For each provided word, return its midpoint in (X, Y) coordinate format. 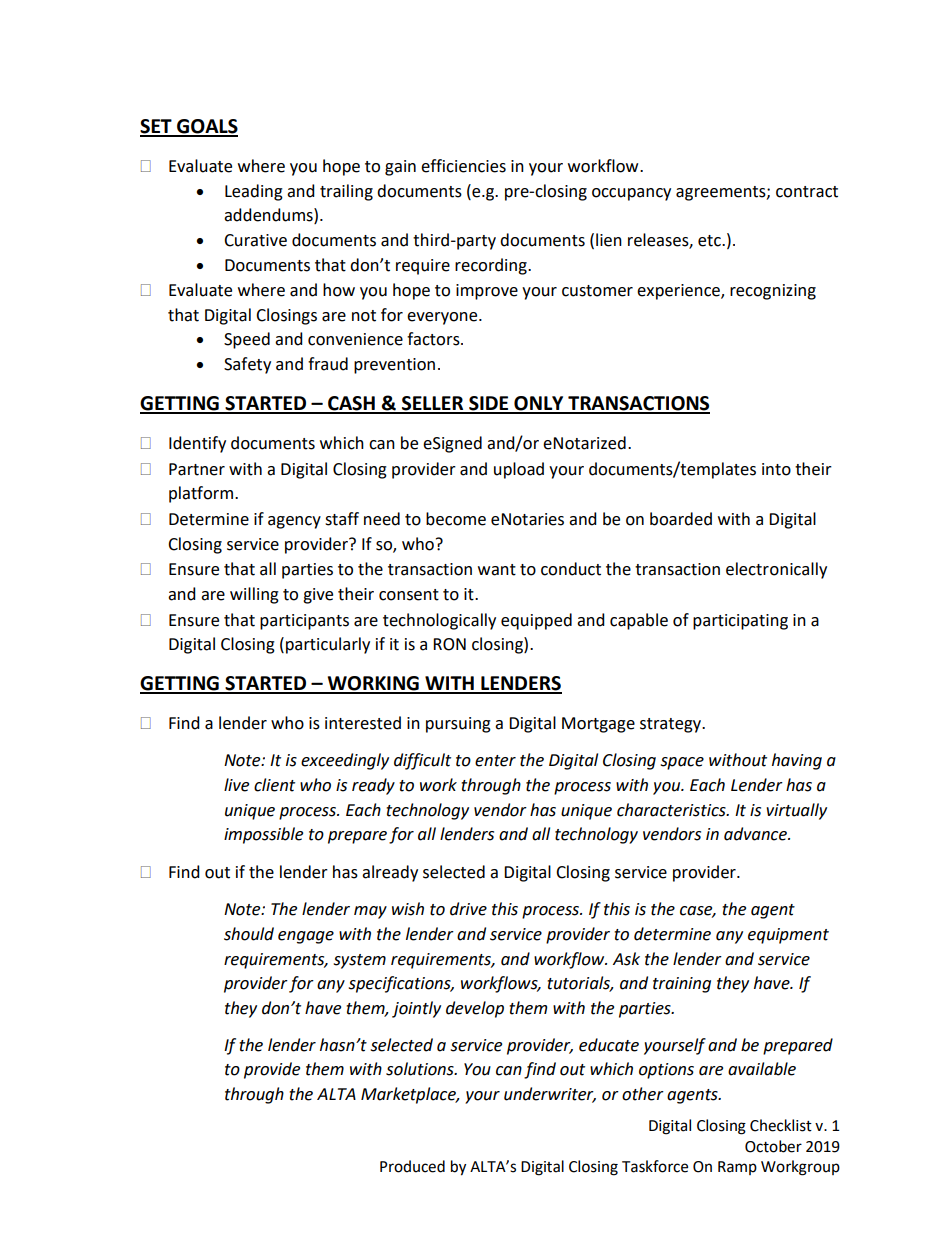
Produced (412, 1166)
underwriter (550, 1095)
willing (254, 595)
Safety (247, 365)
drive (468, 909)
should (249, 934)
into (776, 469)
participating (740, 622)
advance (756, 834)
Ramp (737, 1168)
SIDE (489, 404)
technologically (439, 621)
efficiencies (463, 166)
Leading (254, 192)
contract (807, 192)
